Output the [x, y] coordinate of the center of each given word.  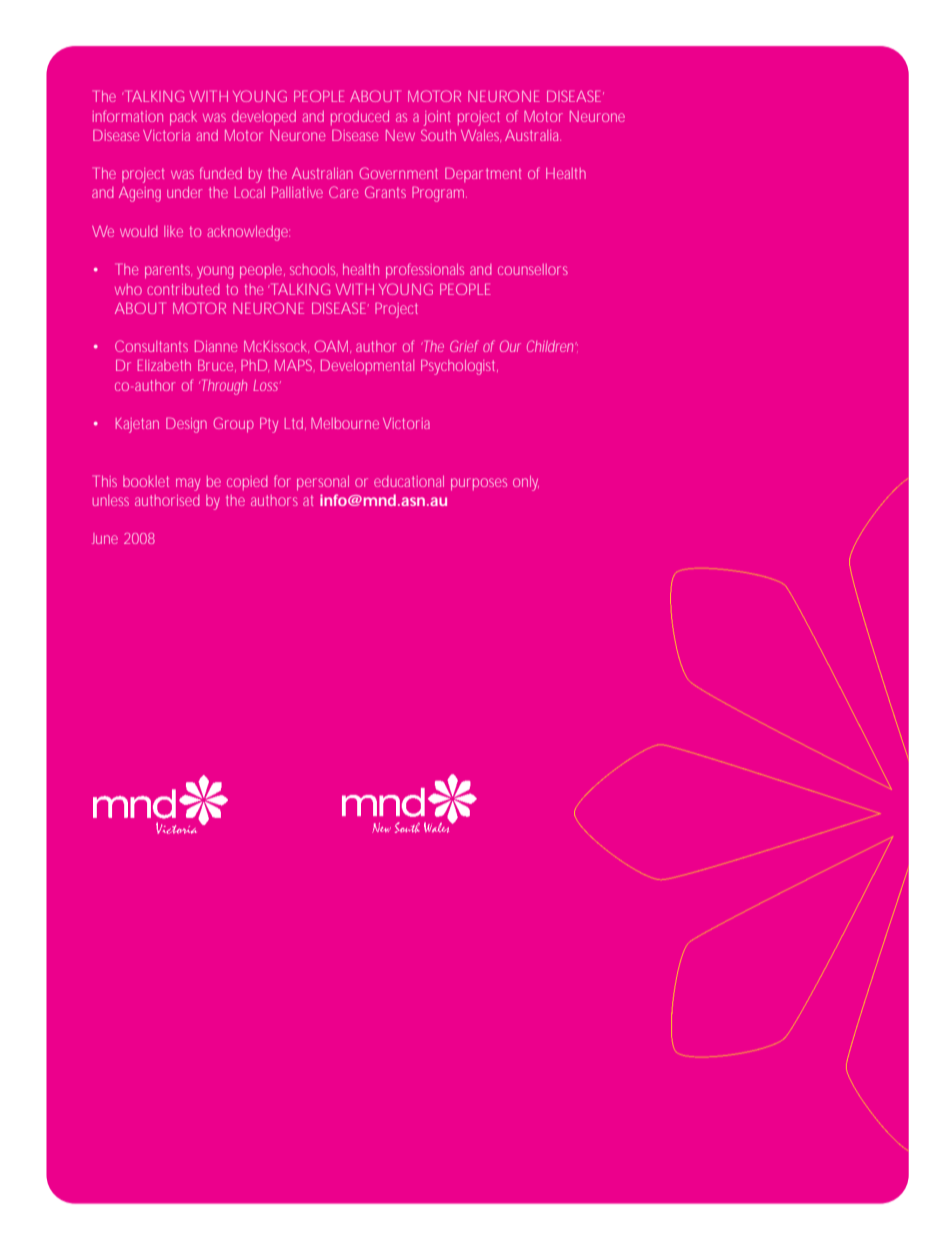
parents [168, 271]
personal [323, 483]
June [105, 538]
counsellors [533, 269]
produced [360, 118]
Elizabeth [164, 365]
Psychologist [459, 367]
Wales [481, 136]
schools [314, 269]
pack [183, 118]
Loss [267, 385]
